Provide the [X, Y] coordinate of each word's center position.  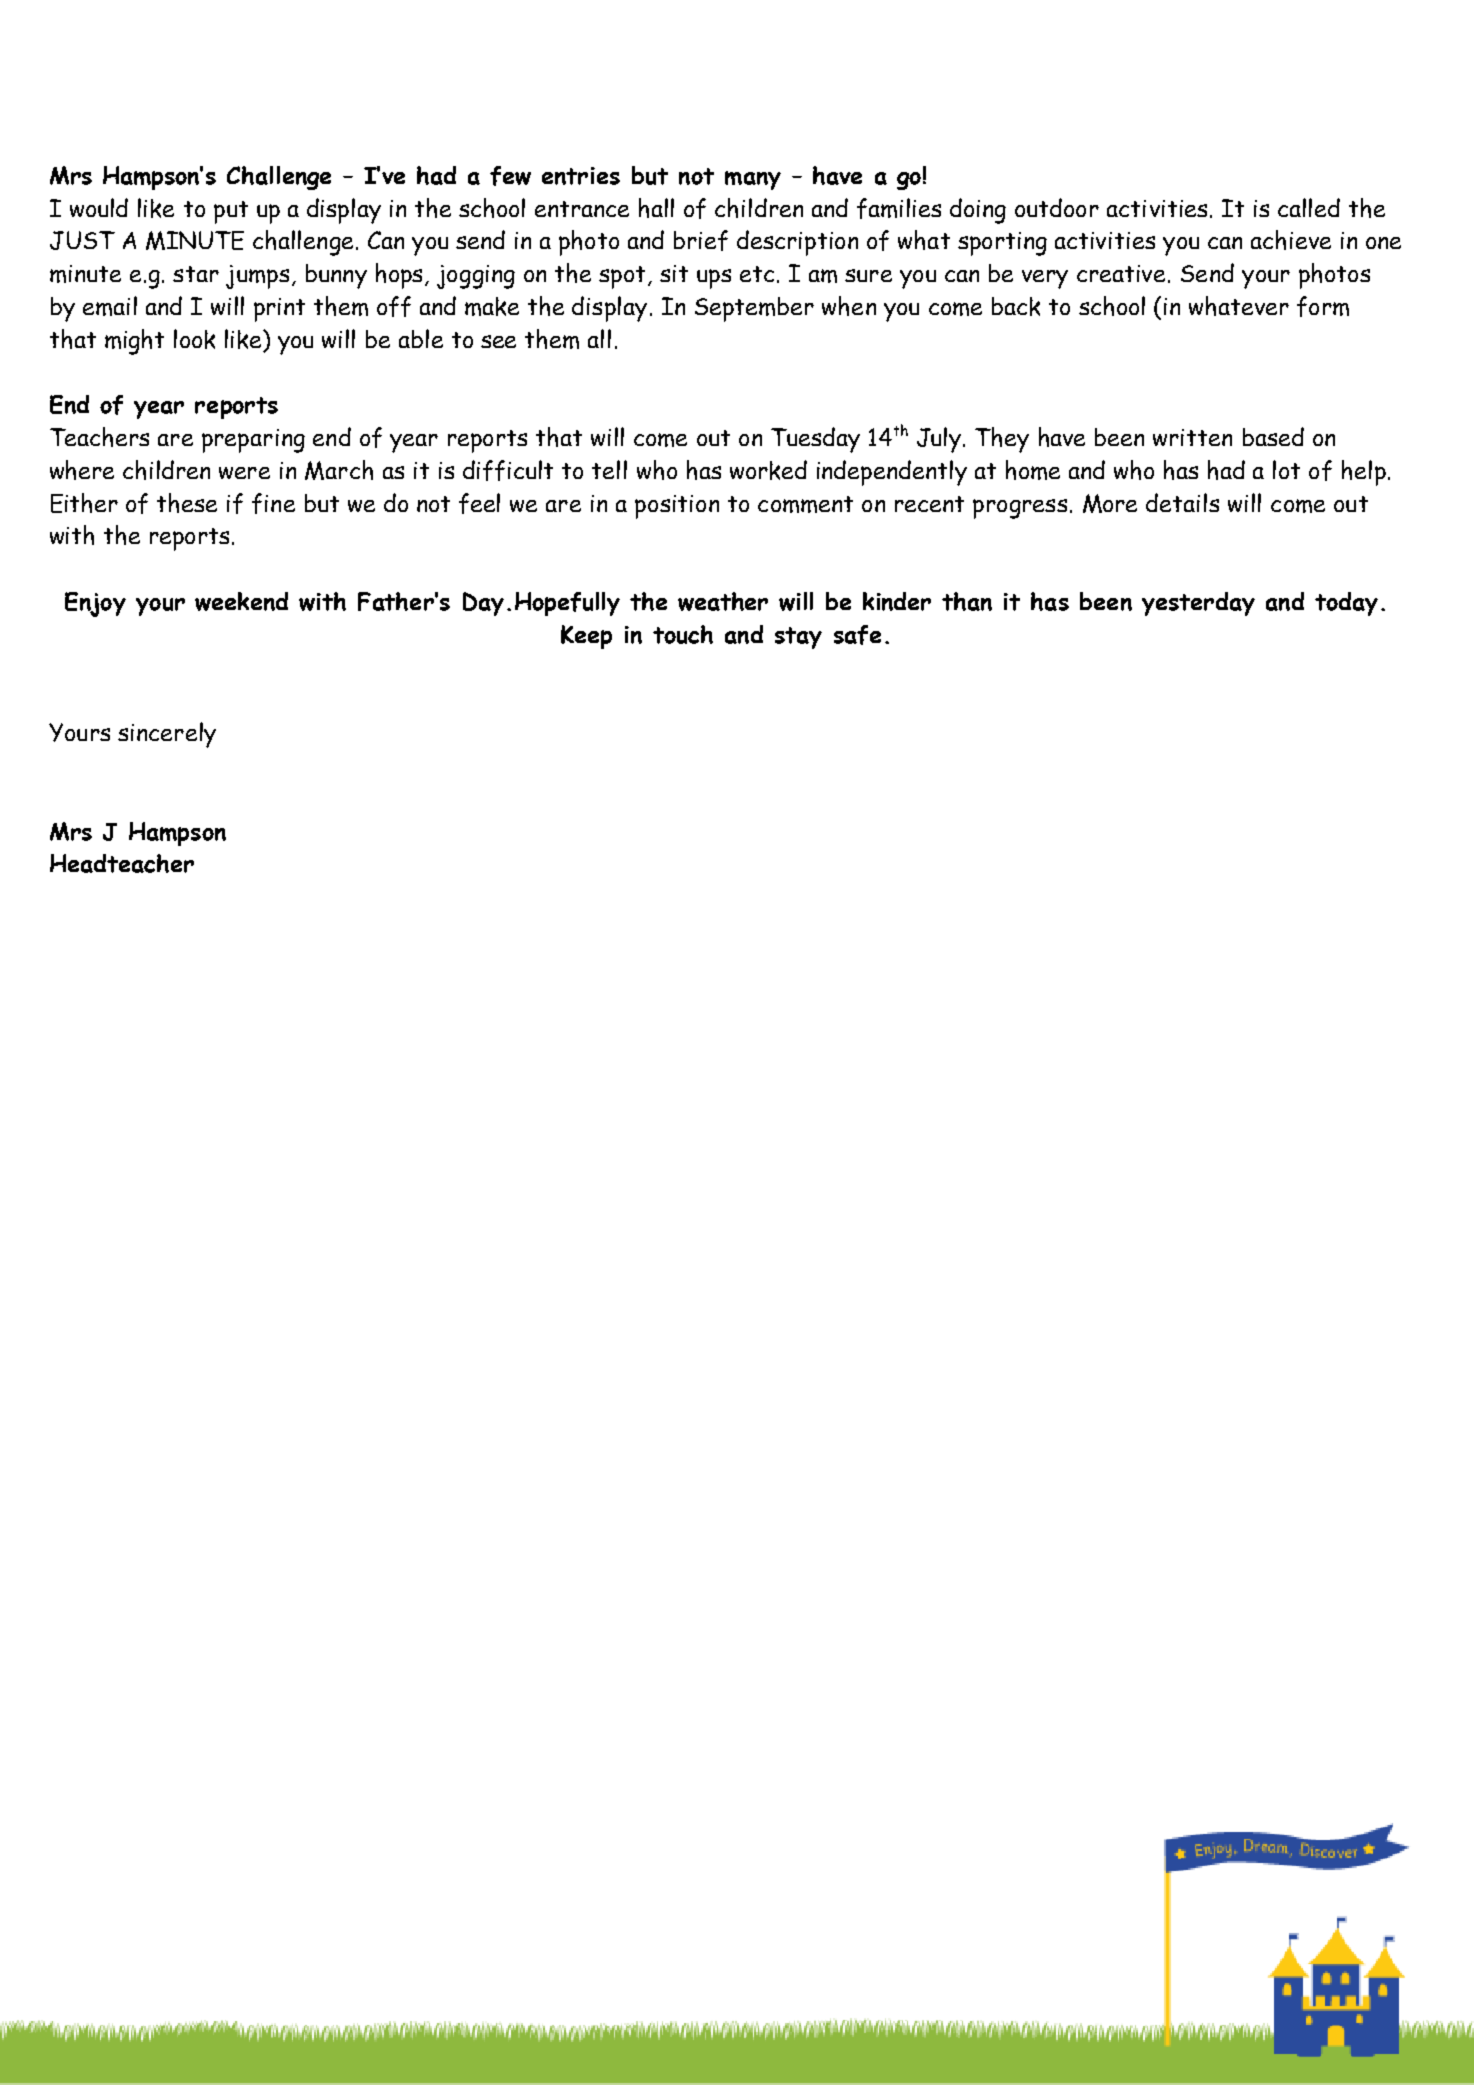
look [194, 339]
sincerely [167, 735]
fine [273, 503]
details [1182, 502]
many [753, 180]
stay [798, 638]
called [1309, 207]
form [1323, 306]
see [498, 341]
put [231, 212]
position [677, 507]
